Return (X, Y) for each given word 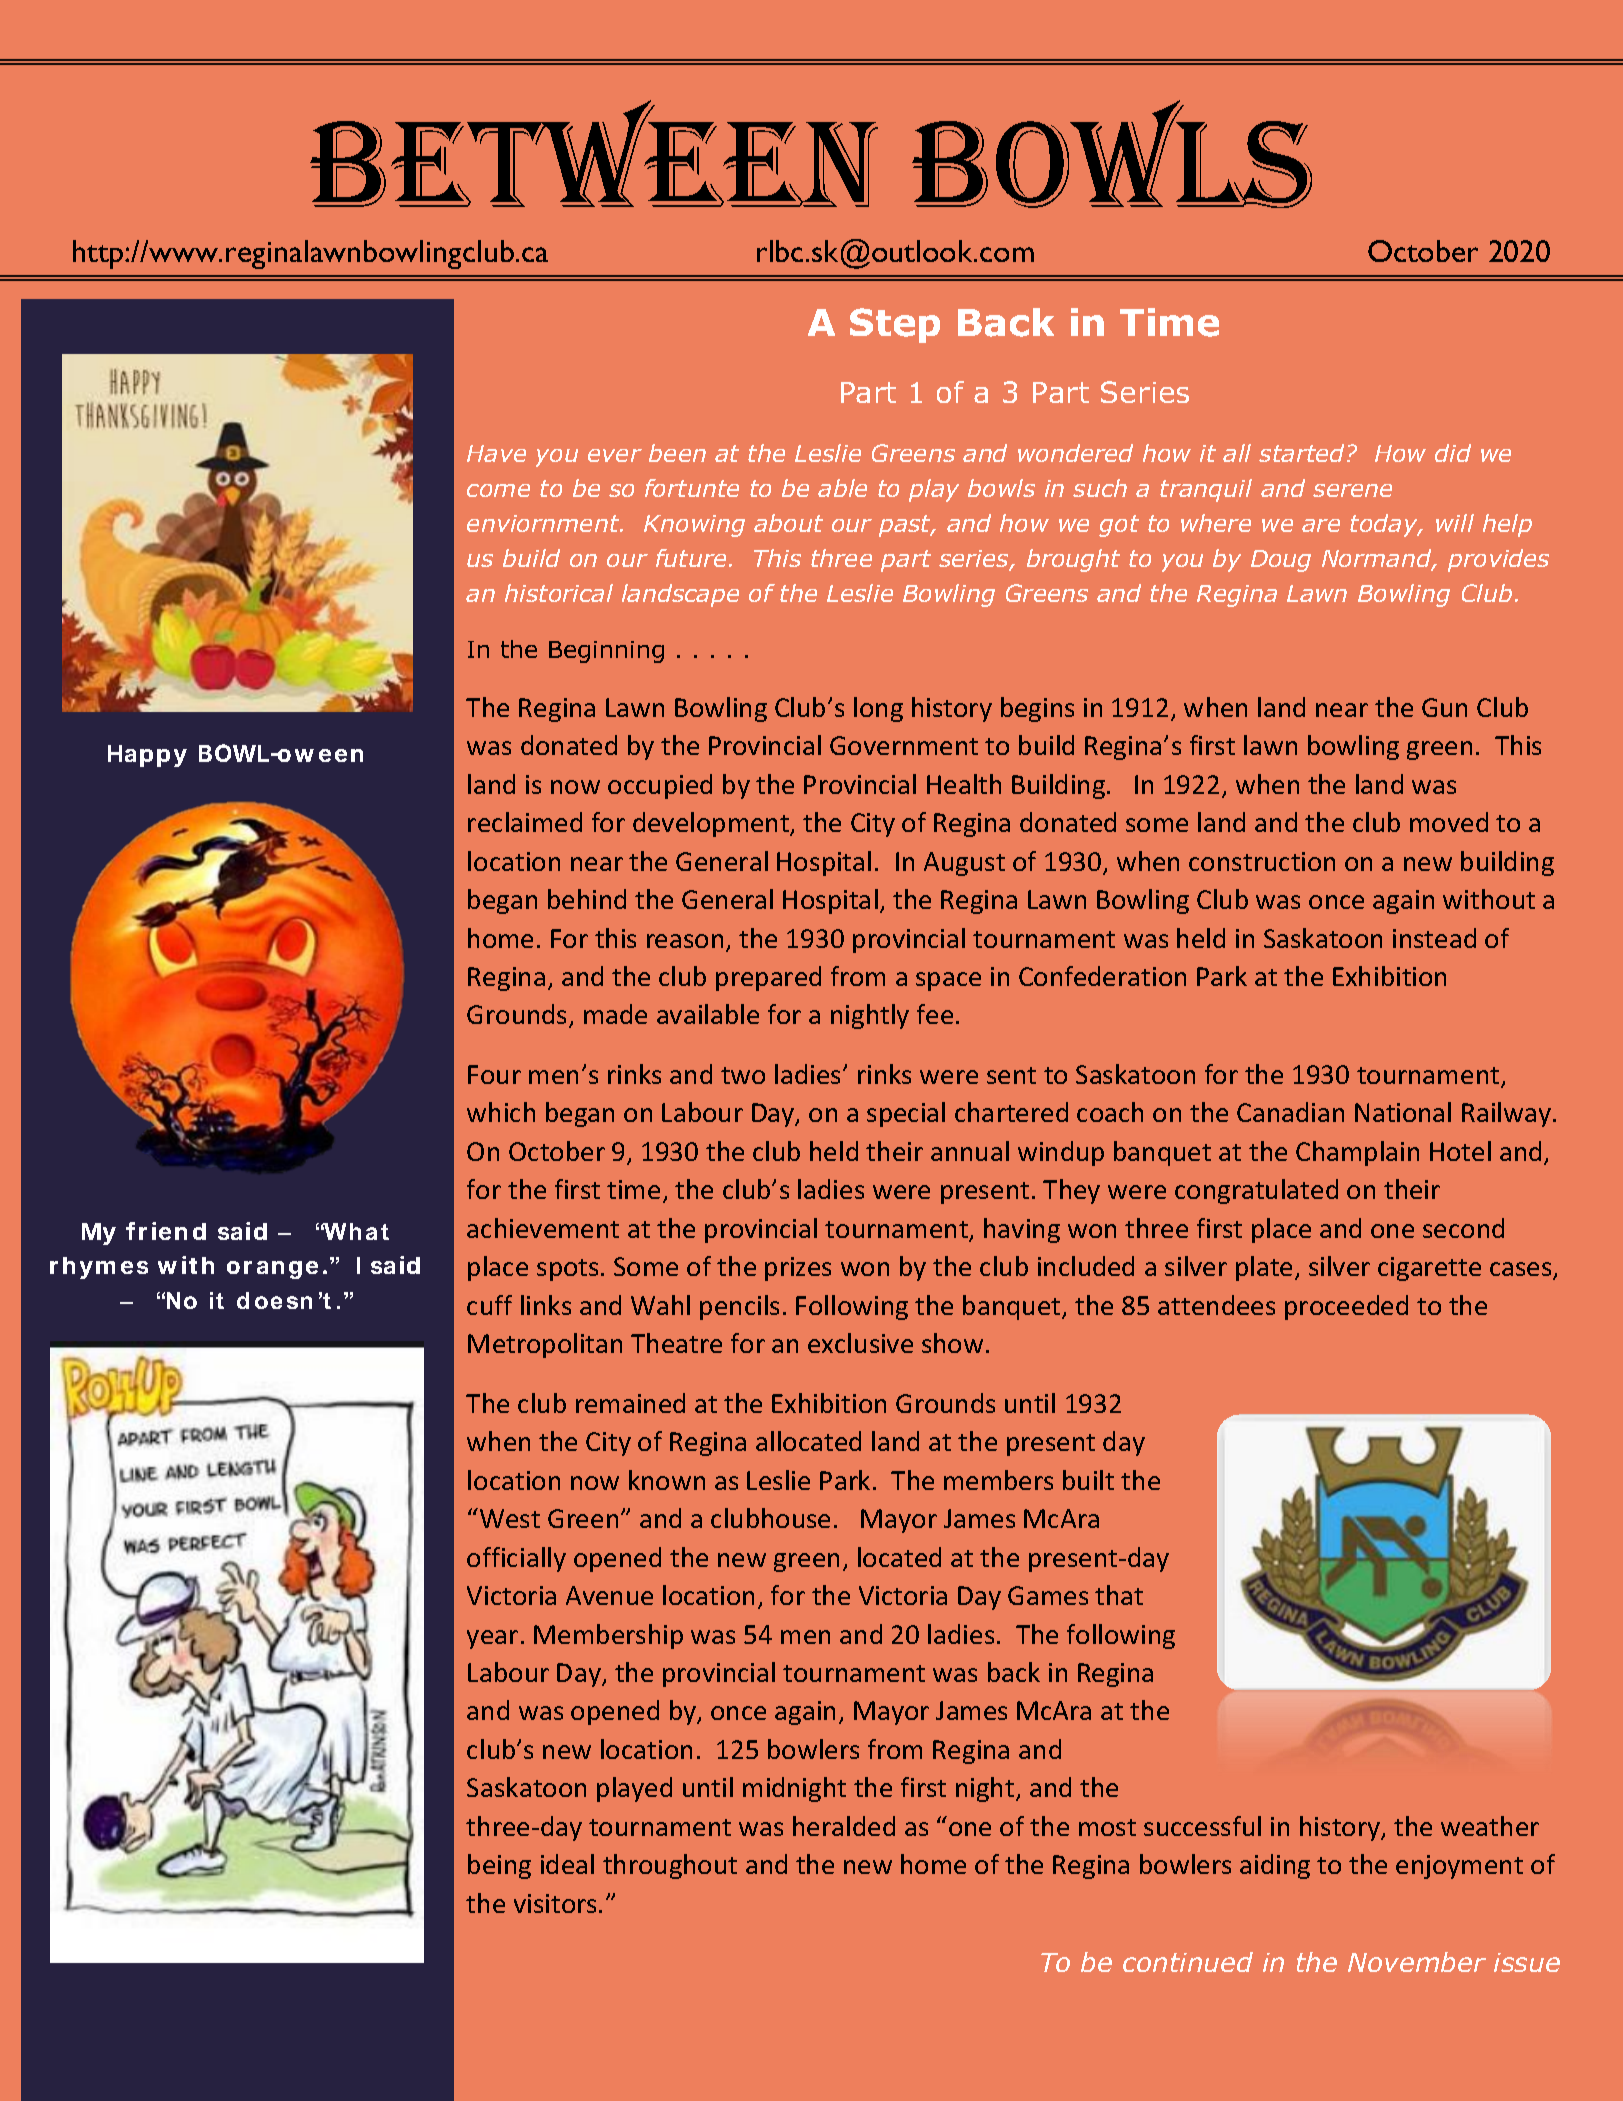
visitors (555, 1903)
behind (587, 899)
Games (1048, 1595)
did (1453, 453)
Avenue (609, 1595)
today (1385, 525)
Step (895, 325)
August (964, 864)
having (1022, 1230)
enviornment (544, 523)
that (1119, 1595)
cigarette (1429, 1269)
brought (1073, 560)
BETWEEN (594, 153)
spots (567, 1270)
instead (1434, 938)
